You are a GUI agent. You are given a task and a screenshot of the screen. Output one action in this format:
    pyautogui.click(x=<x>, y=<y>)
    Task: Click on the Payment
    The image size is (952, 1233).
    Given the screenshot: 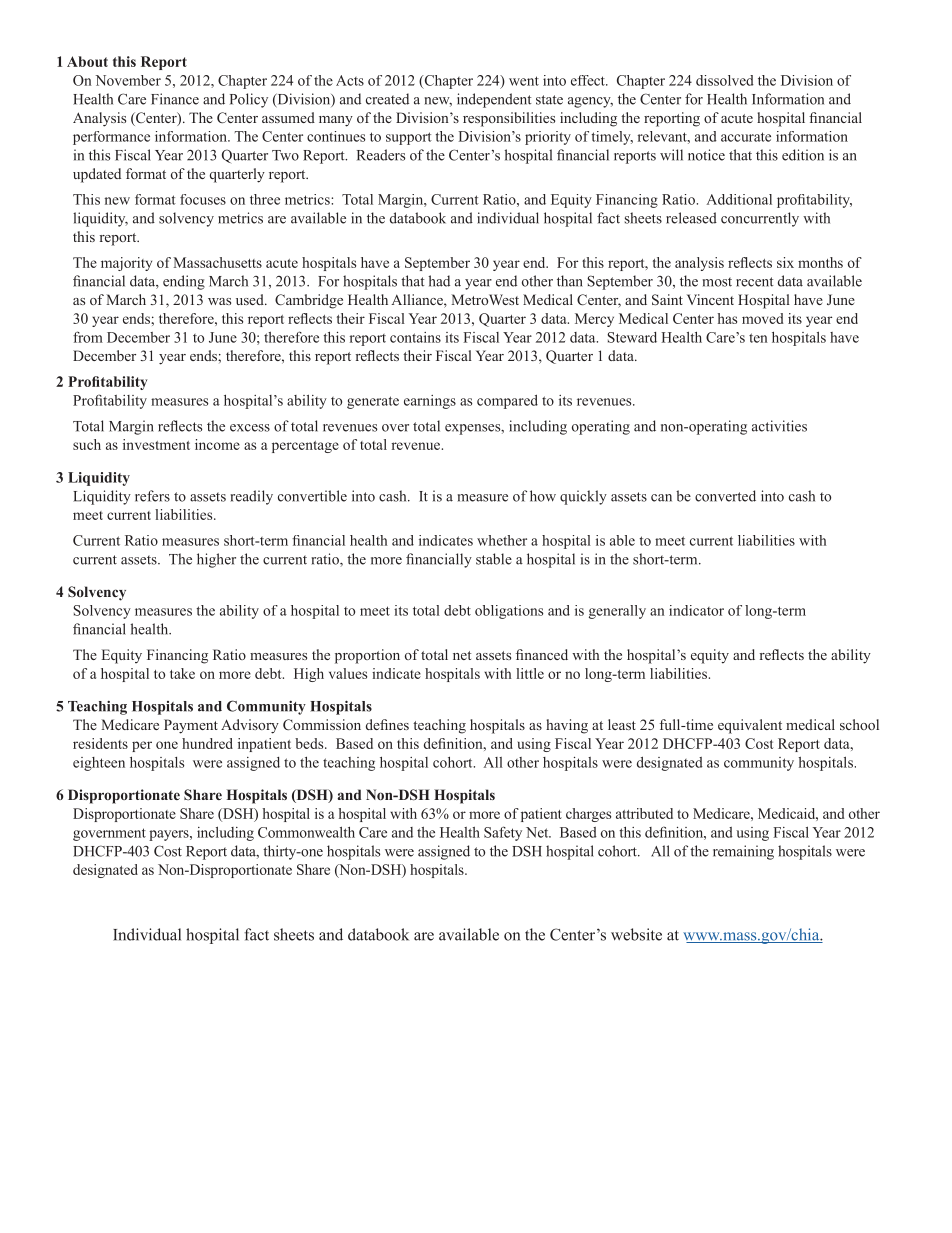 What is the action you would take?
    pyautogui.click(x=191, y=726)
